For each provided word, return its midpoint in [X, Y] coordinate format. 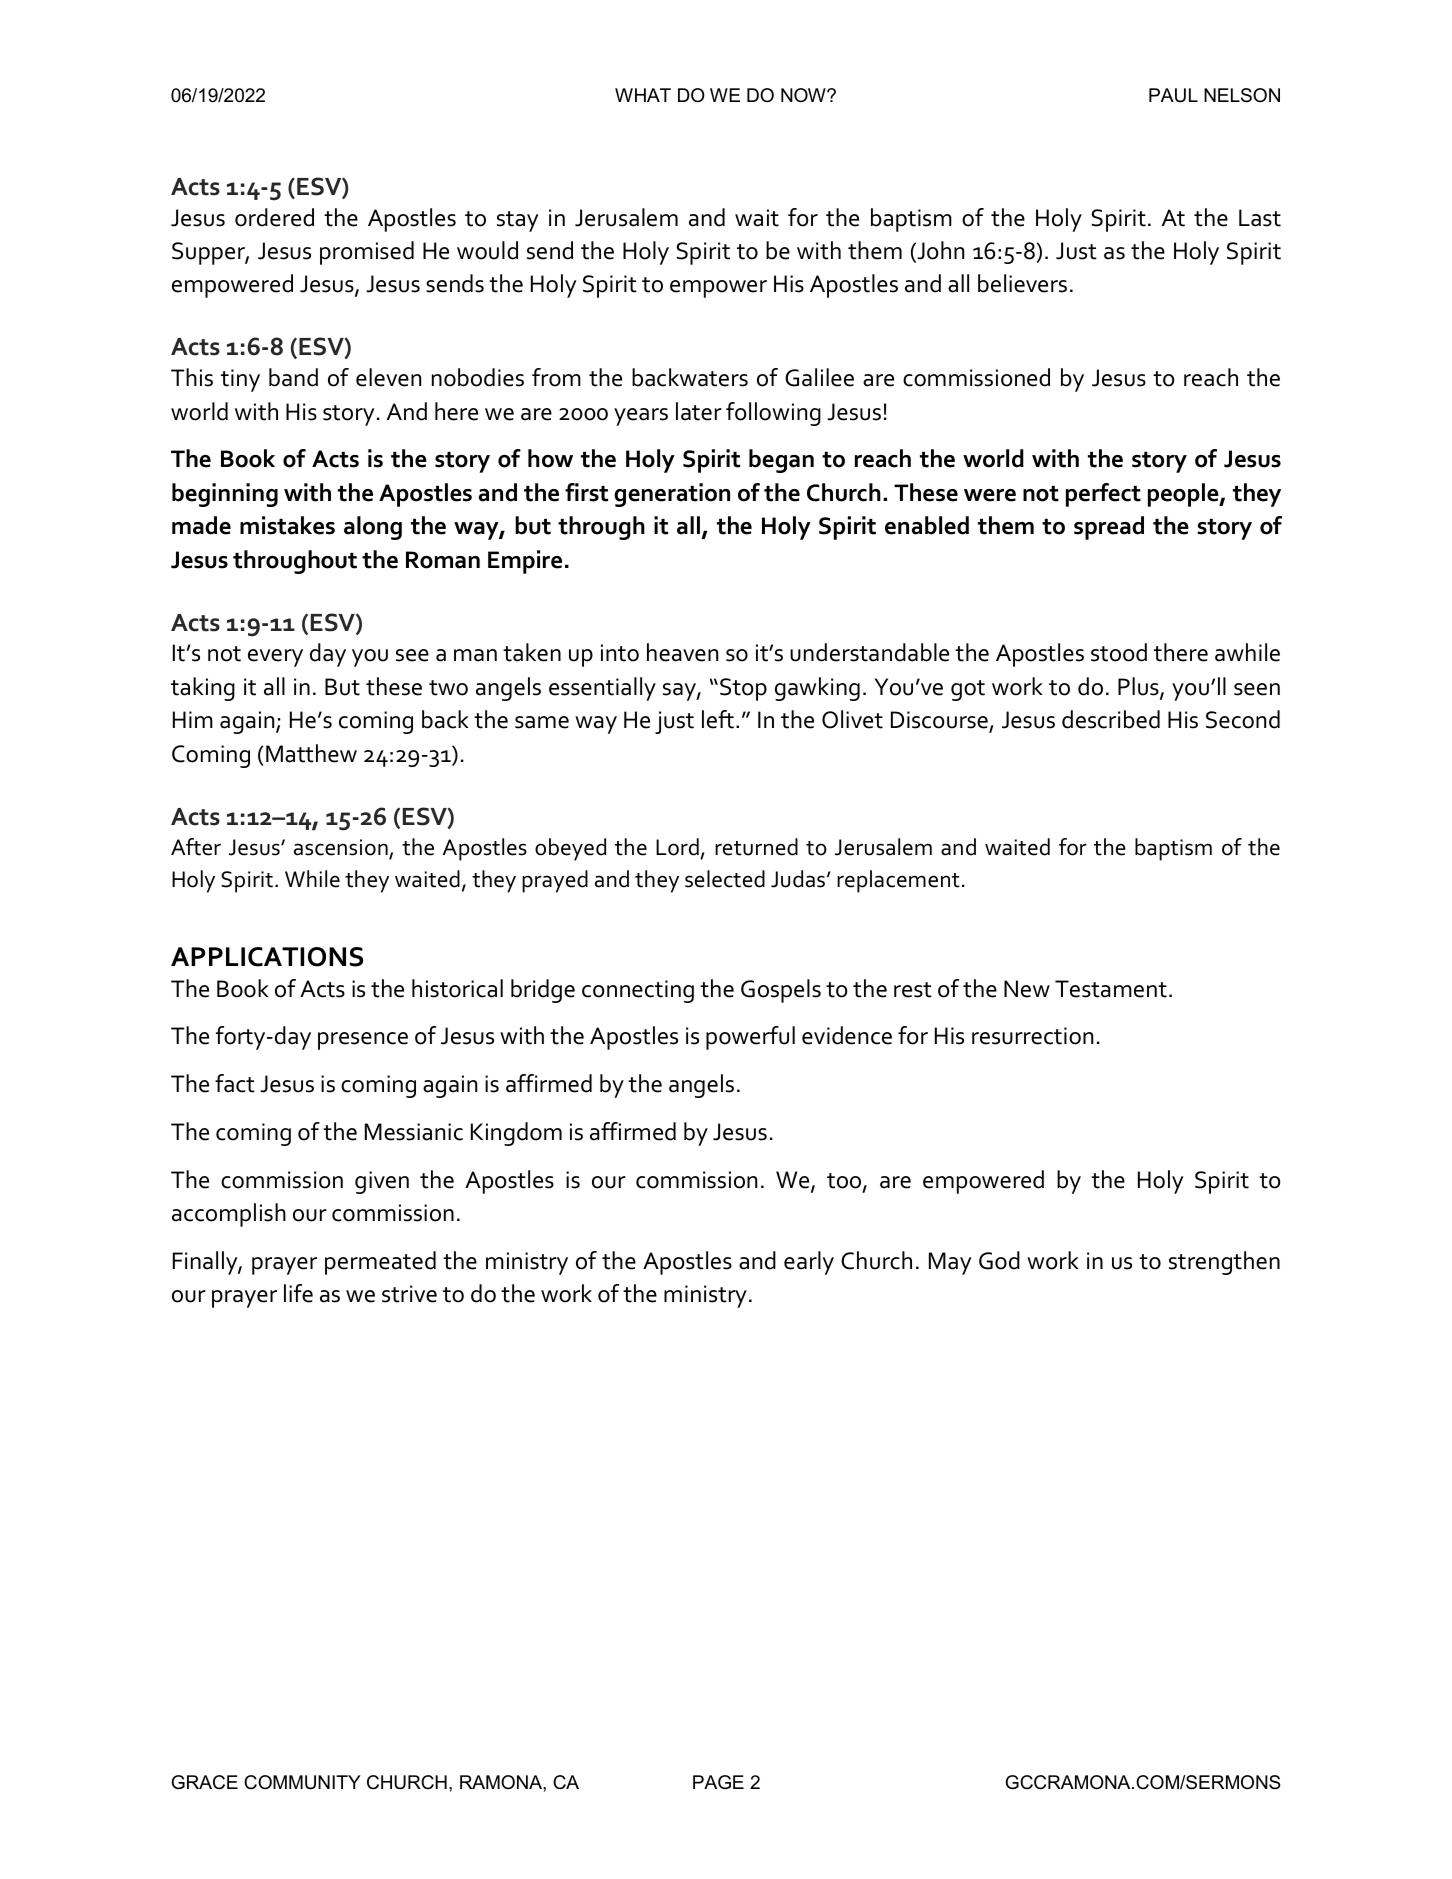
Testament [1111, 989]
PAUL [1173, 95]
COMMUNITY [302, 1782]
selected [725, 879]
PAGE [718, 1782]
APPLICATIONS [267, 957]
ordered [274, 217]
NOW [804, 95]
